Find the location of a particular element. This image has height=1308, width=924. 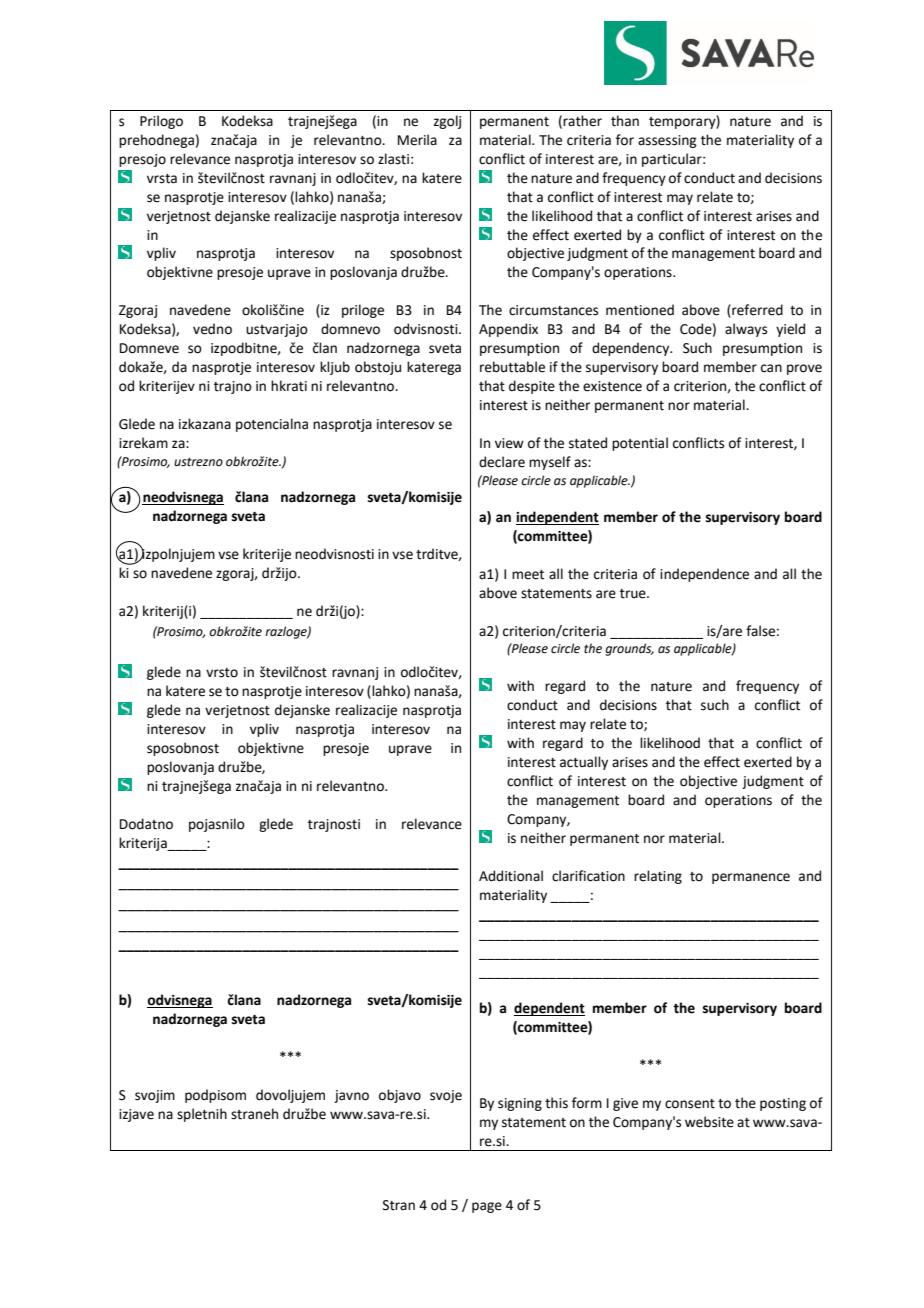

give is located at coordinates (625, 1104).
